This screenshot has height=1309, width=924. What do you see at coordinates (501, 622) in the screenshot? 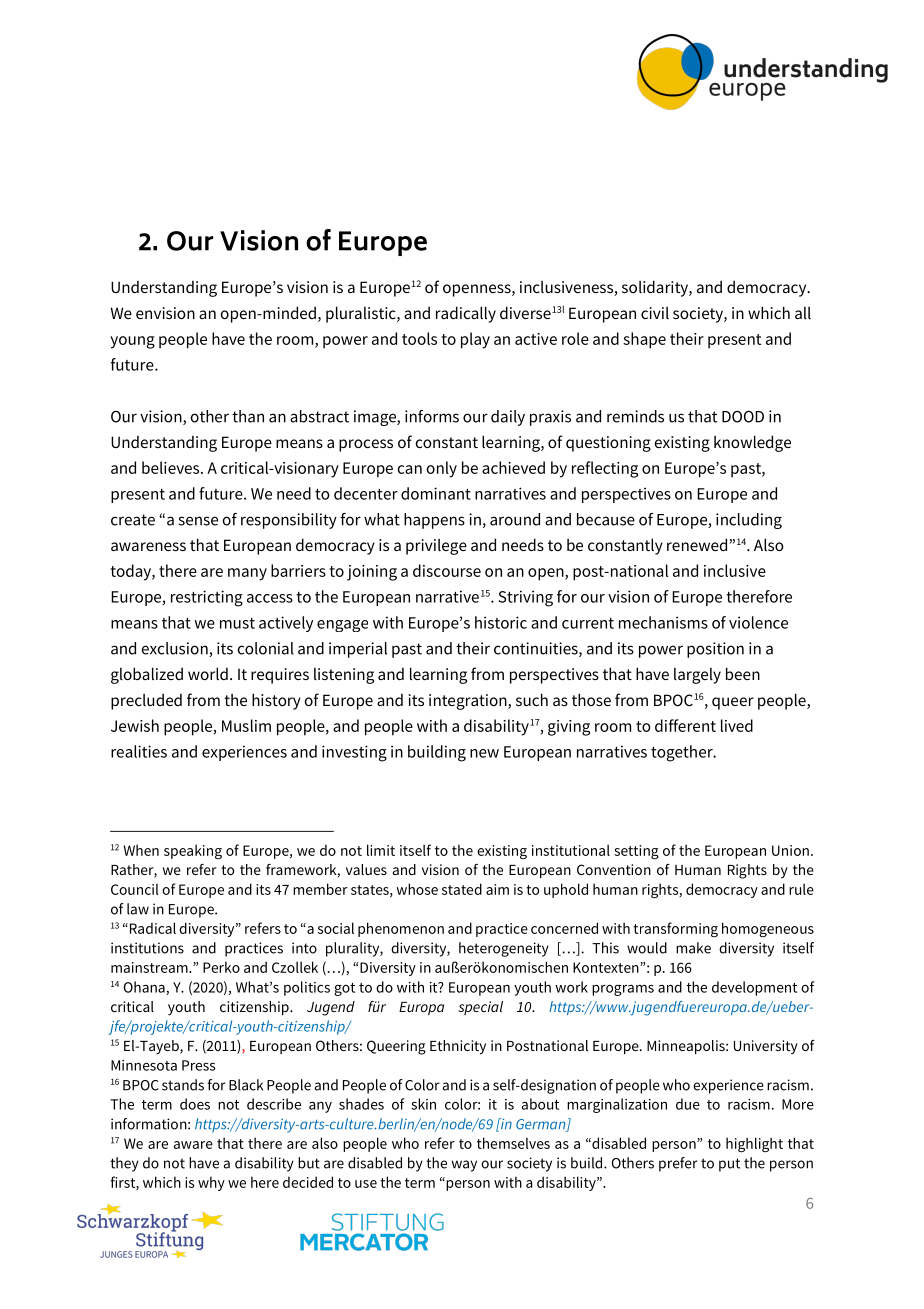
I see `historic` at bounding box center [501, 622].
